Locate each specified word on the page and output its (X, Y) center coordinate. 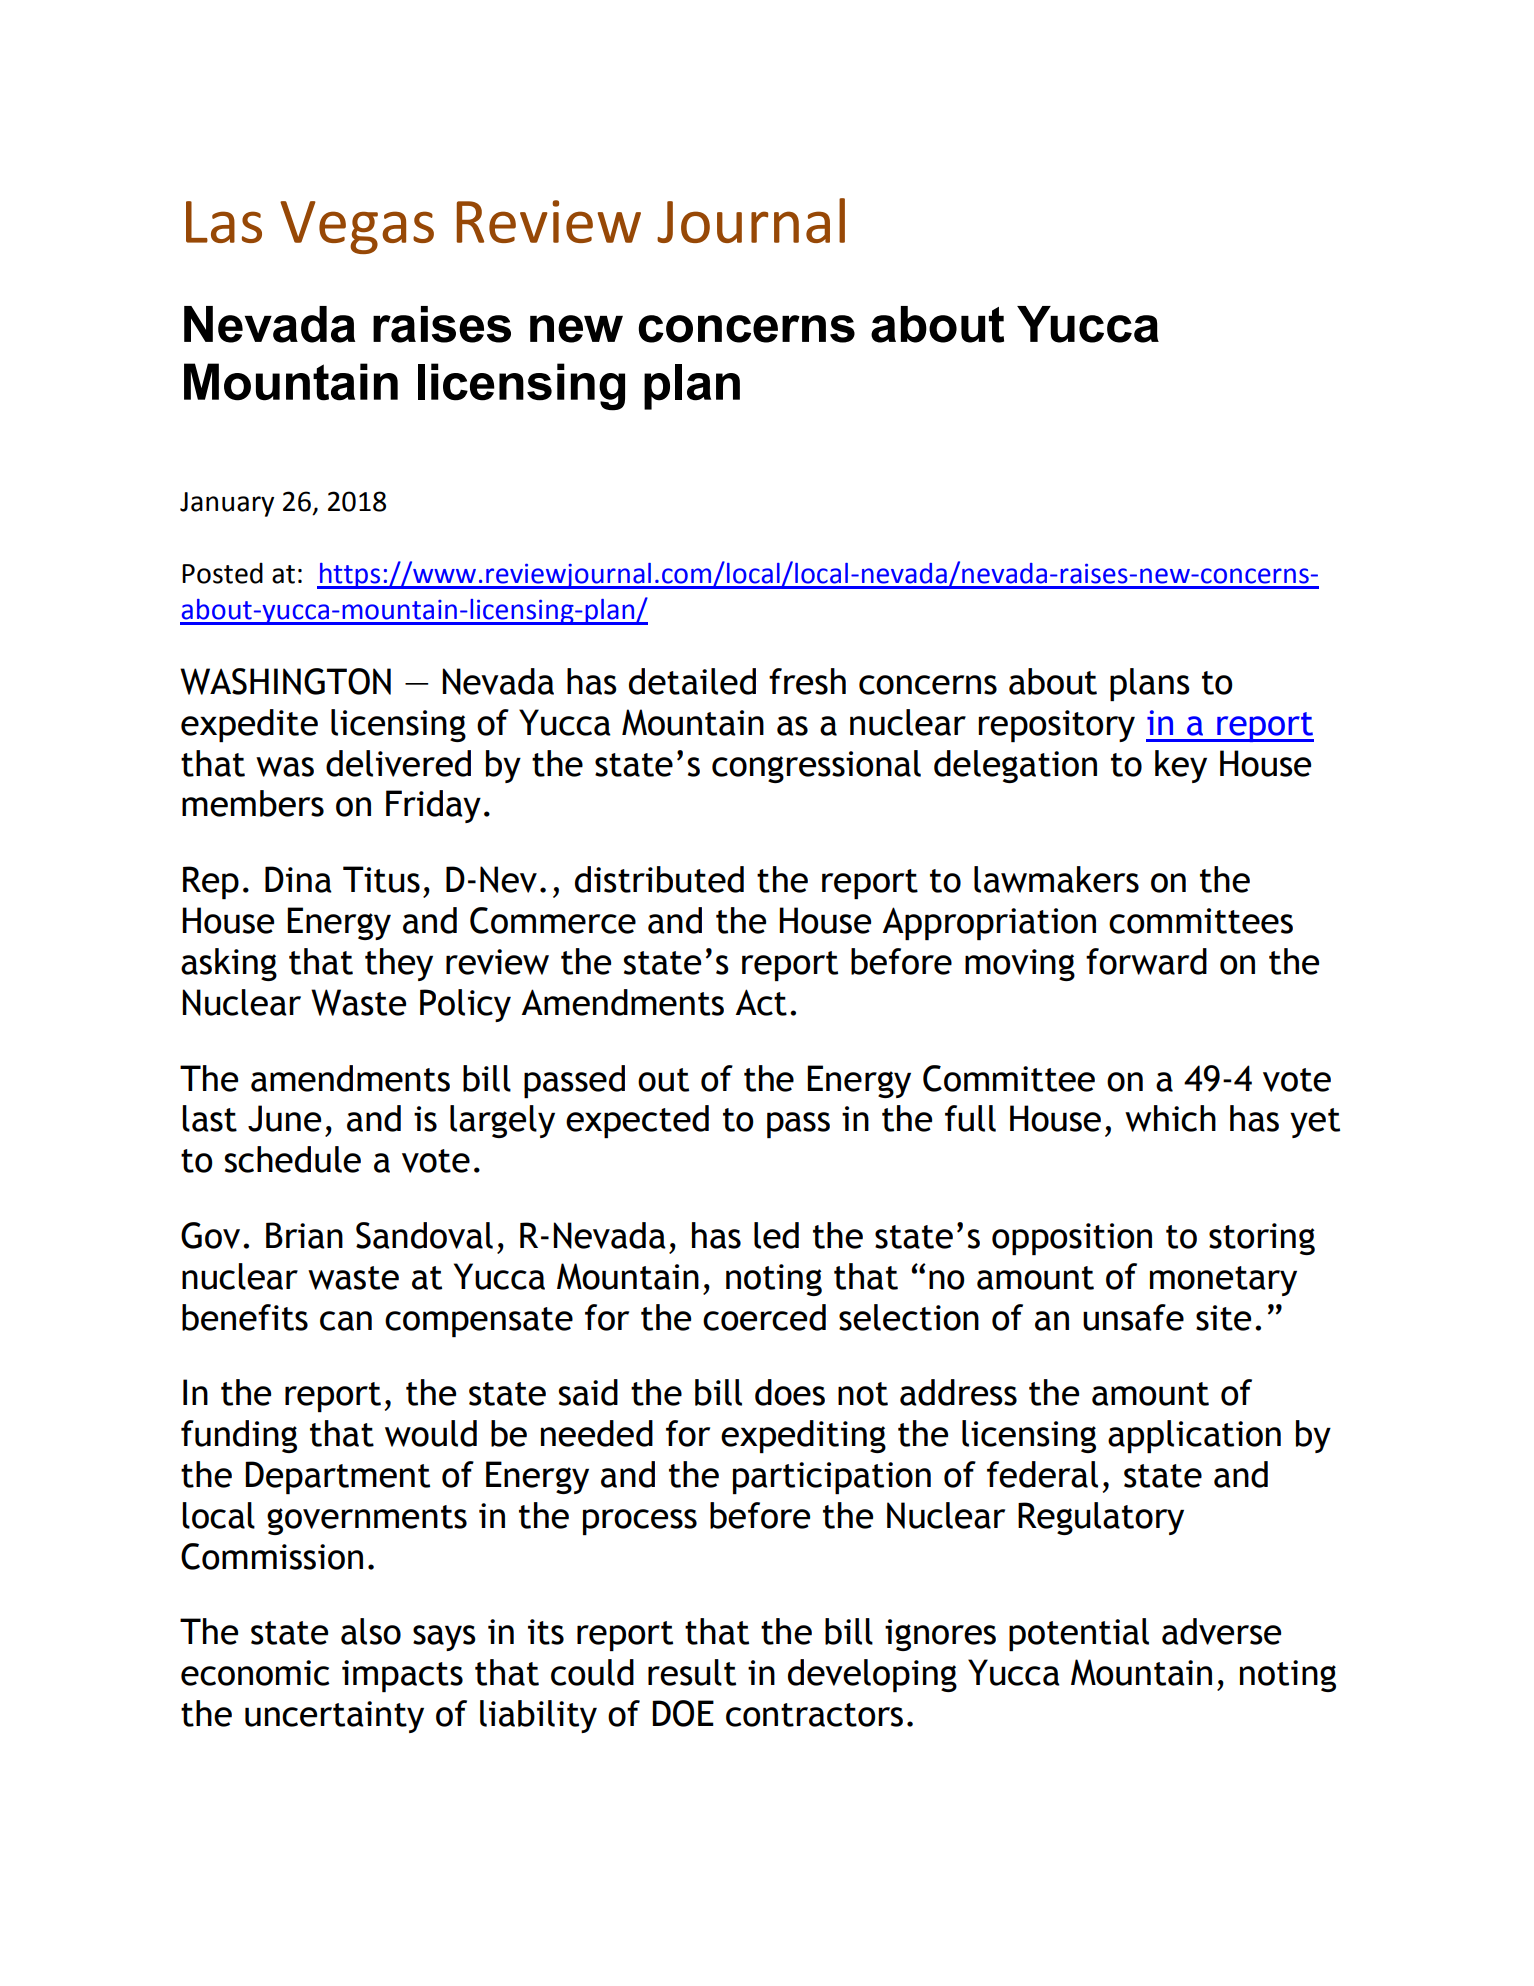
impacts (402, 1676)
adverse (1221, 1631)
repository (1056, 726)
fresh (807, 681)
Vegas (357, 227)
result (692, 1672)
